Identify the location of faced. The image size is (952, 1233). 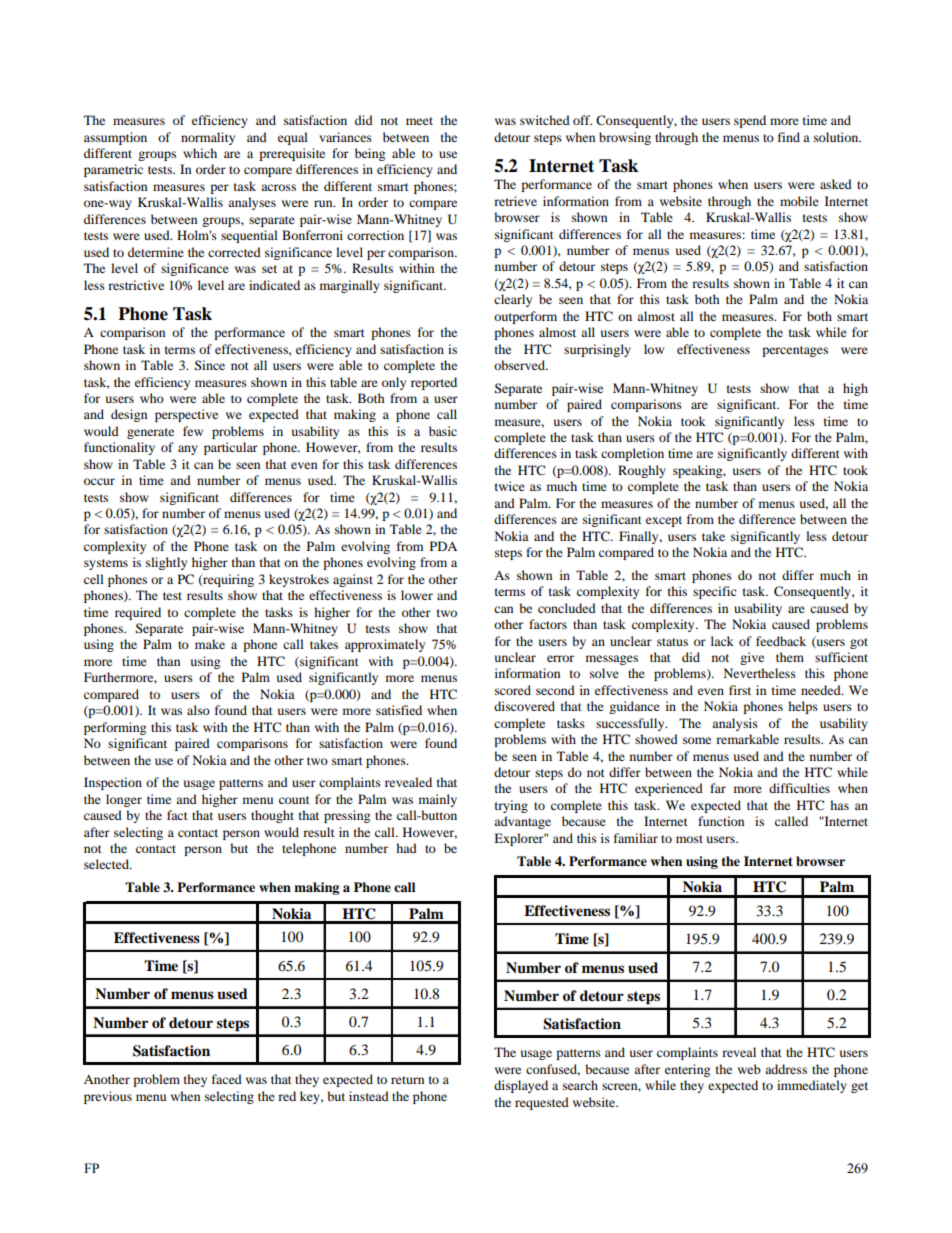
(227, 1079).
